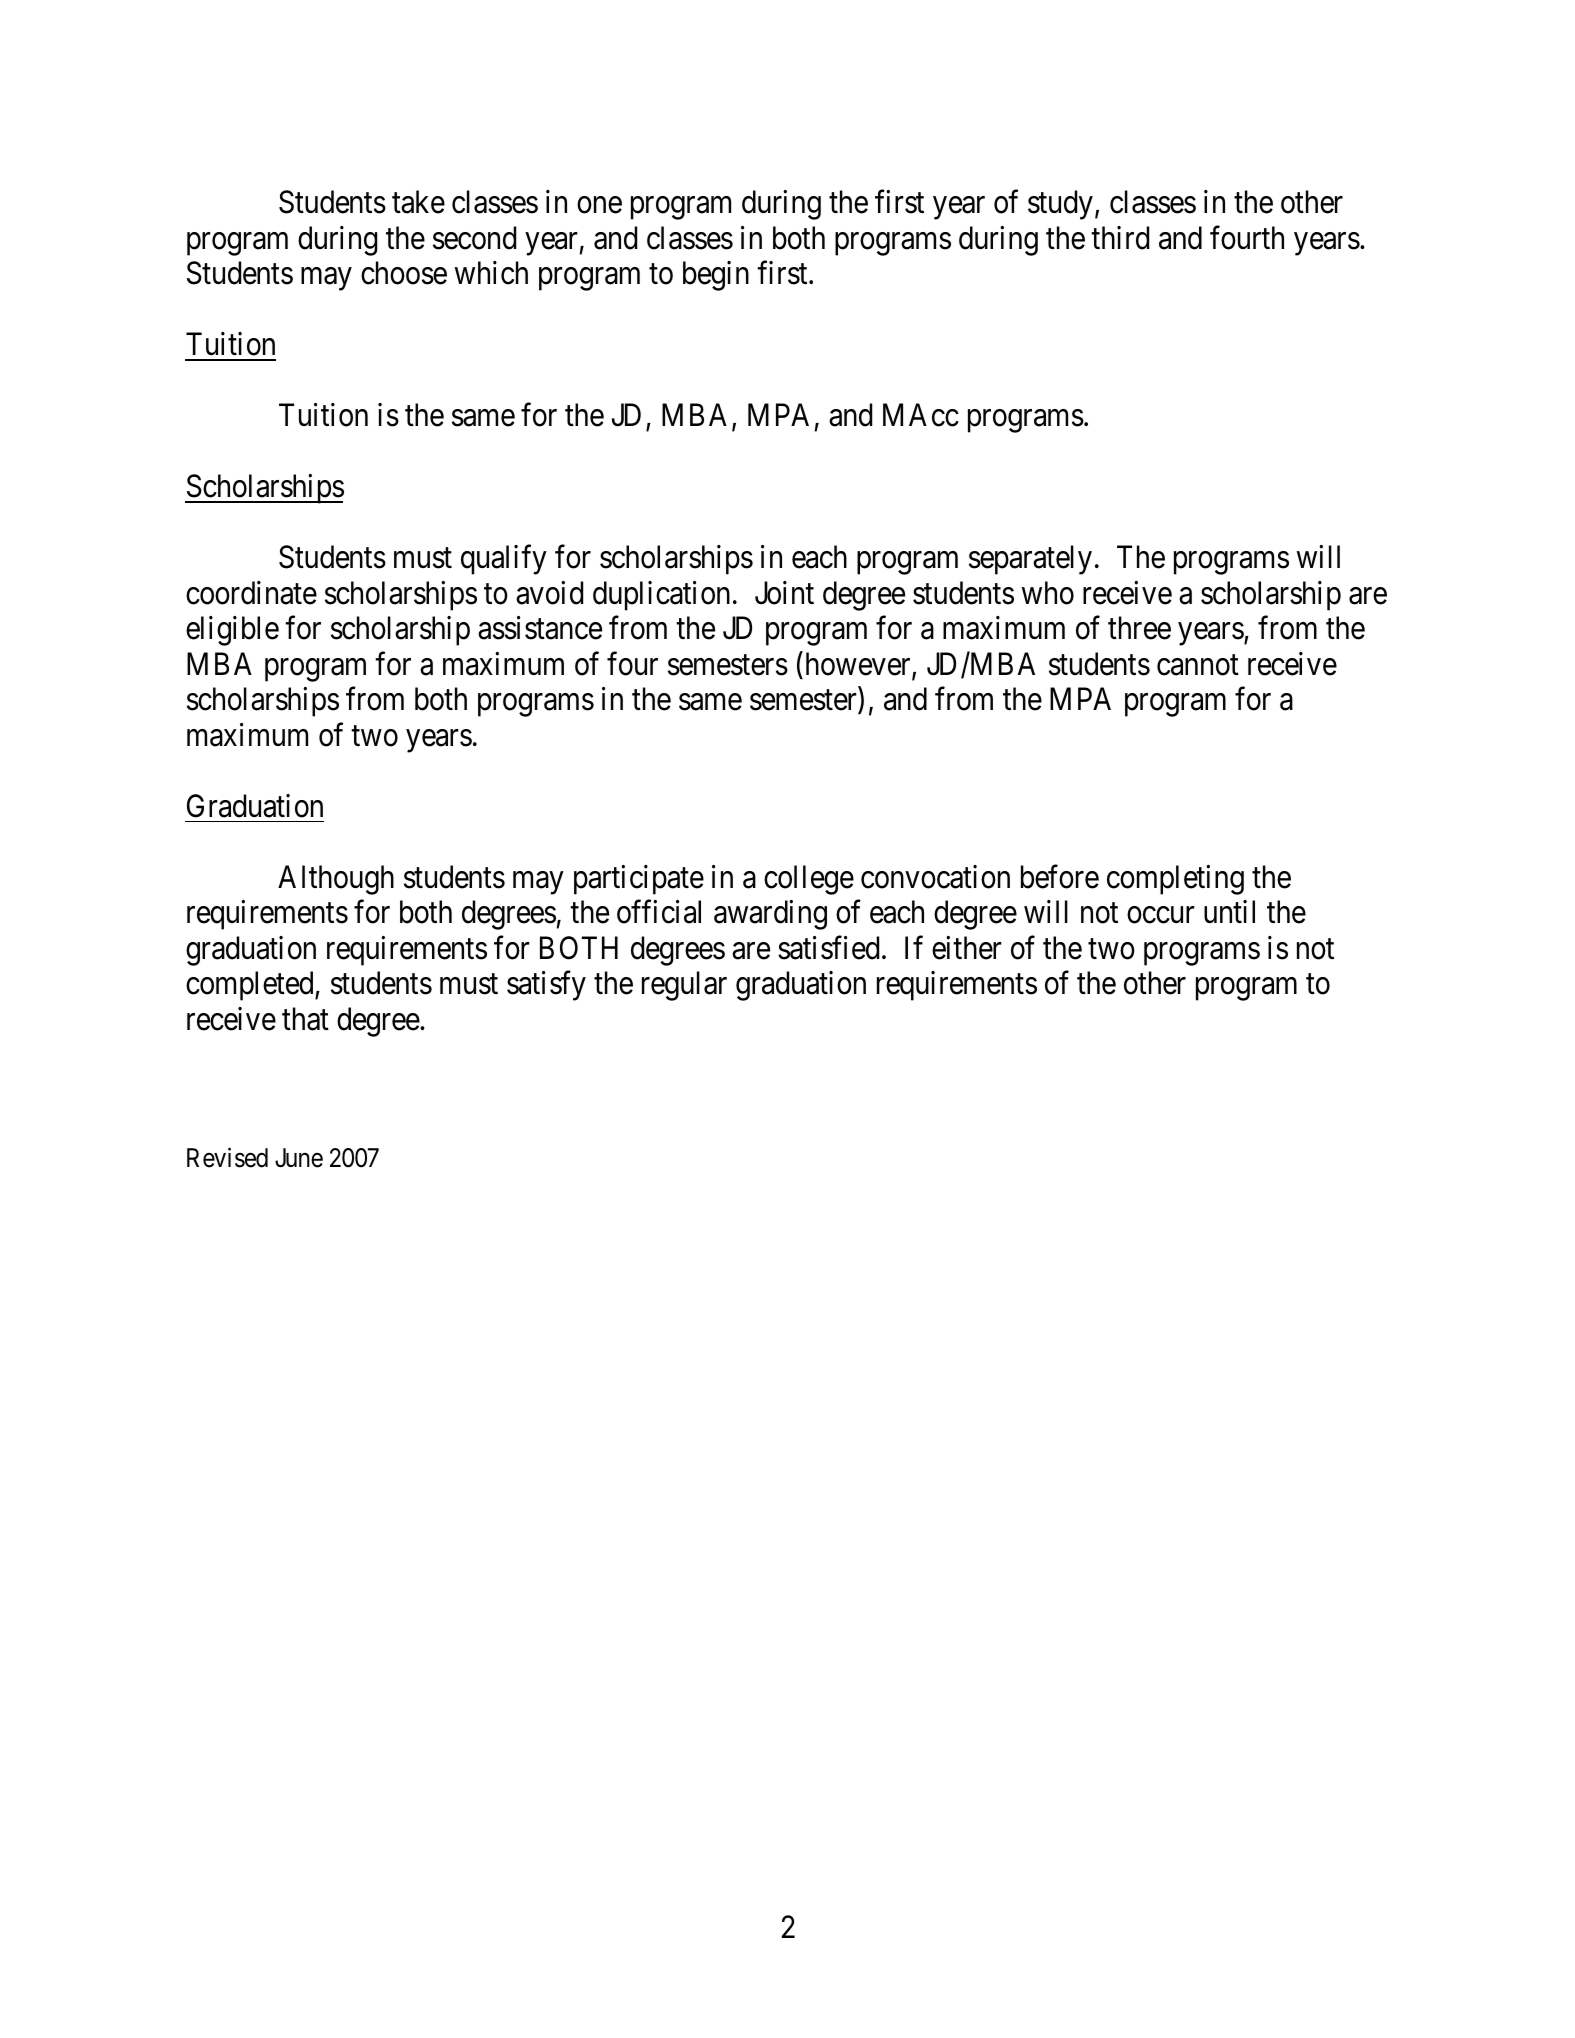 This page has width=1575, height=2038. Describe the element at coordinates (684, 986) in the page. I see `regular` at that location.
